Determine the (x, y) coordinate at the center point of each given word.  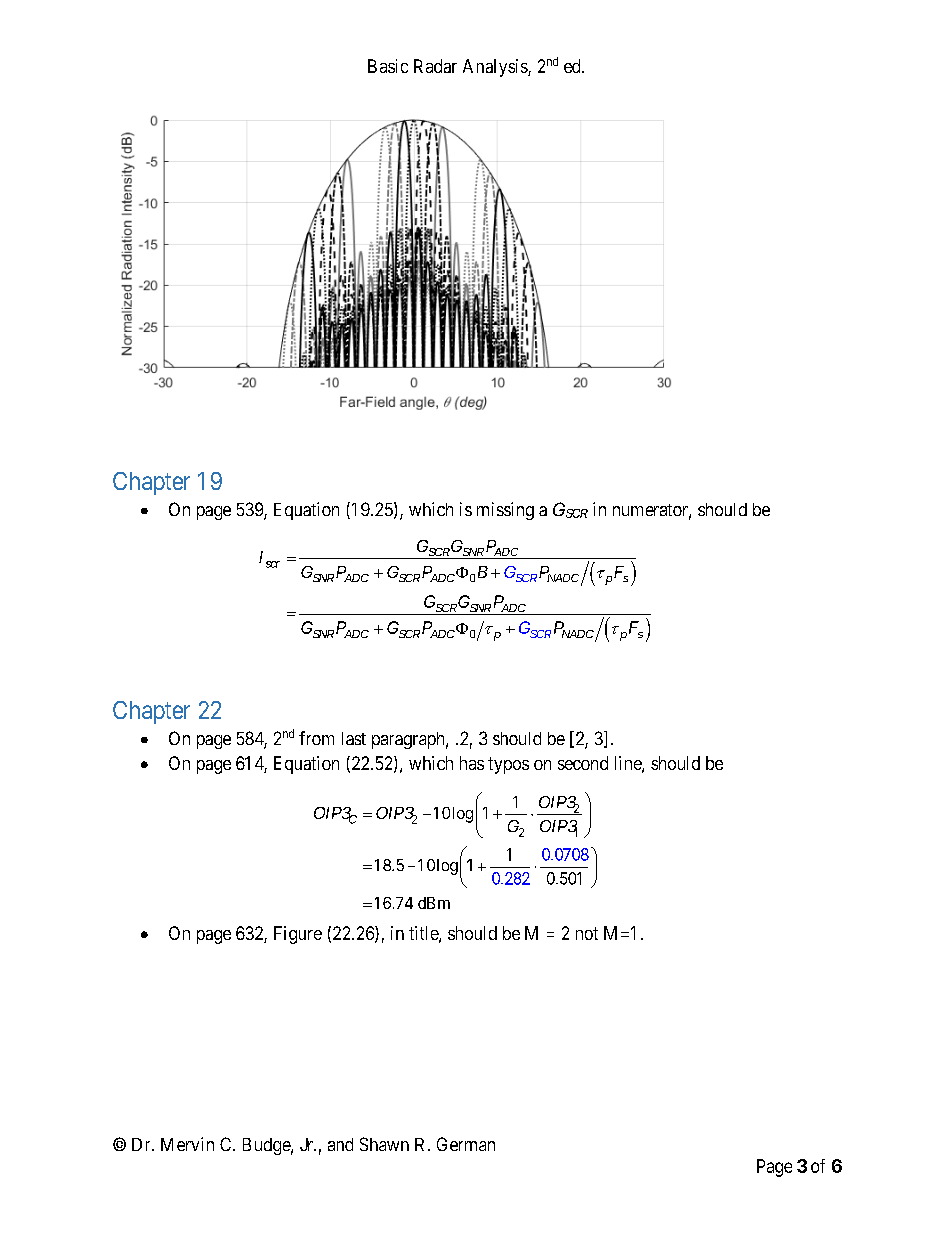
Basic (388, 66)
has (472, 763)
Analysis (496, 68)
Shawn (384, 1144)
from (316, 738)
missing (505, 511)
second (583, 763)
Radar (435, 66)
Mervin (187, 1144)
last (354, 738)
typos (508, 765)
